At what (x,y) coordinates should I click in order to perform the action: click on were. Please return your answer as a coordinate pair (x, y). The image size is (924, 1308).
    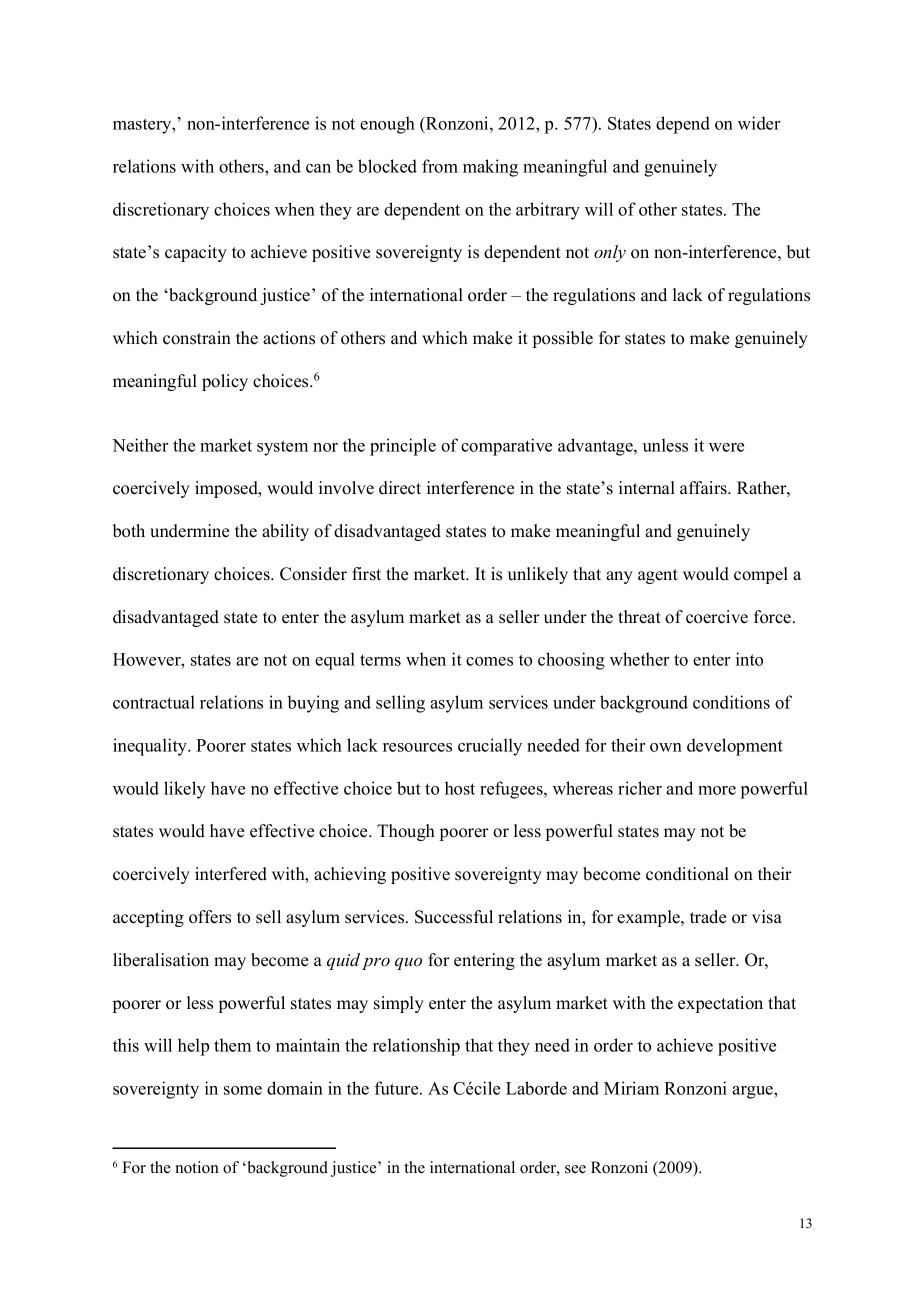
    Looking at the image, I should click on (726, 447).
